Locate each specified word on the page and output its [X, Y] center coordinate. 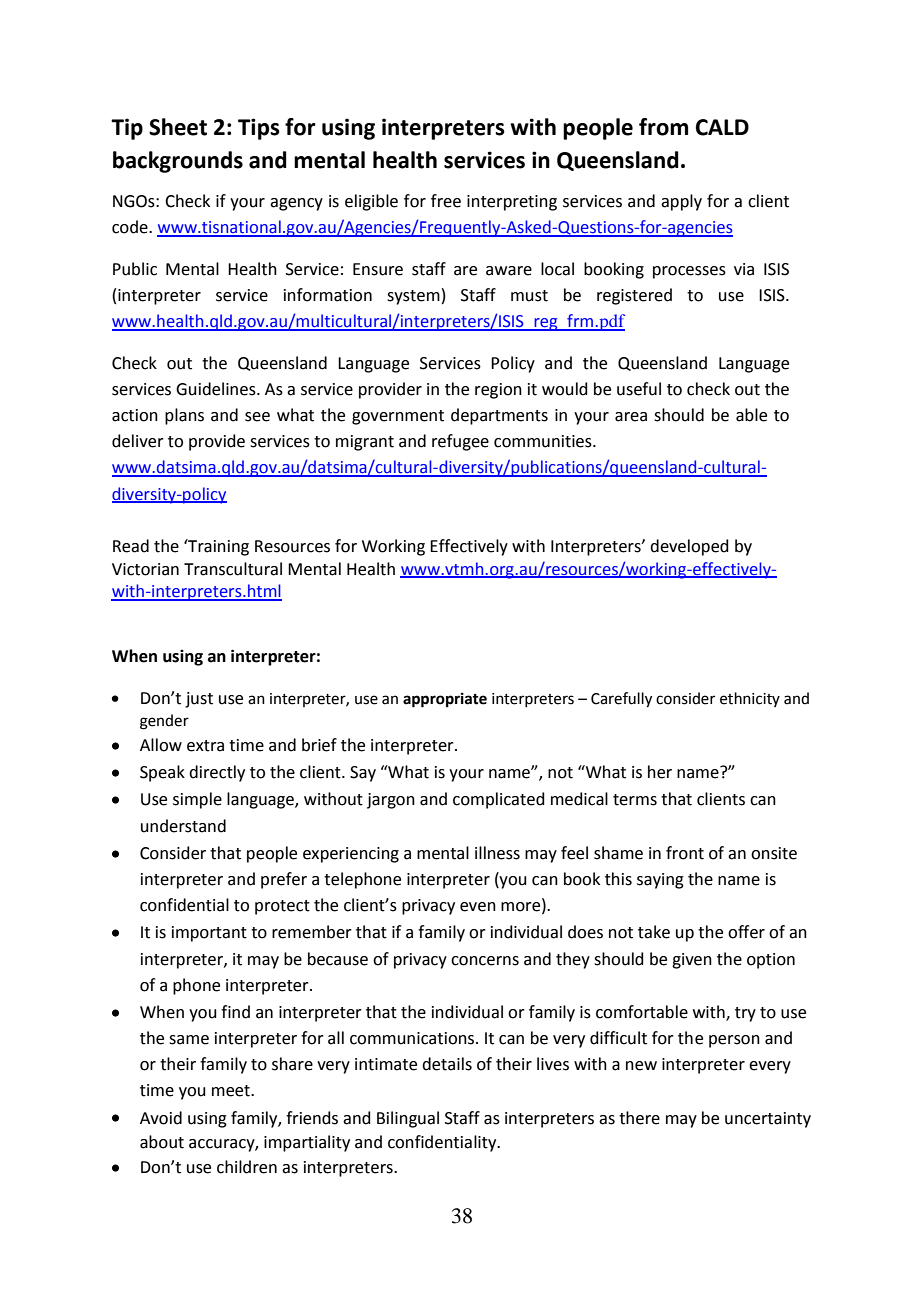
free [446, 201]
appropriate [445, 700]
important [209, 934]
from [663, 127]
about [162, 1142]
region [498, 391]
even [478, 907]
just [199, 700]
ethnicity [750, 699]
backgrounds [178, 162]
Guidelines [217, 389]
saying [660, 881]
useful [639, 389]
